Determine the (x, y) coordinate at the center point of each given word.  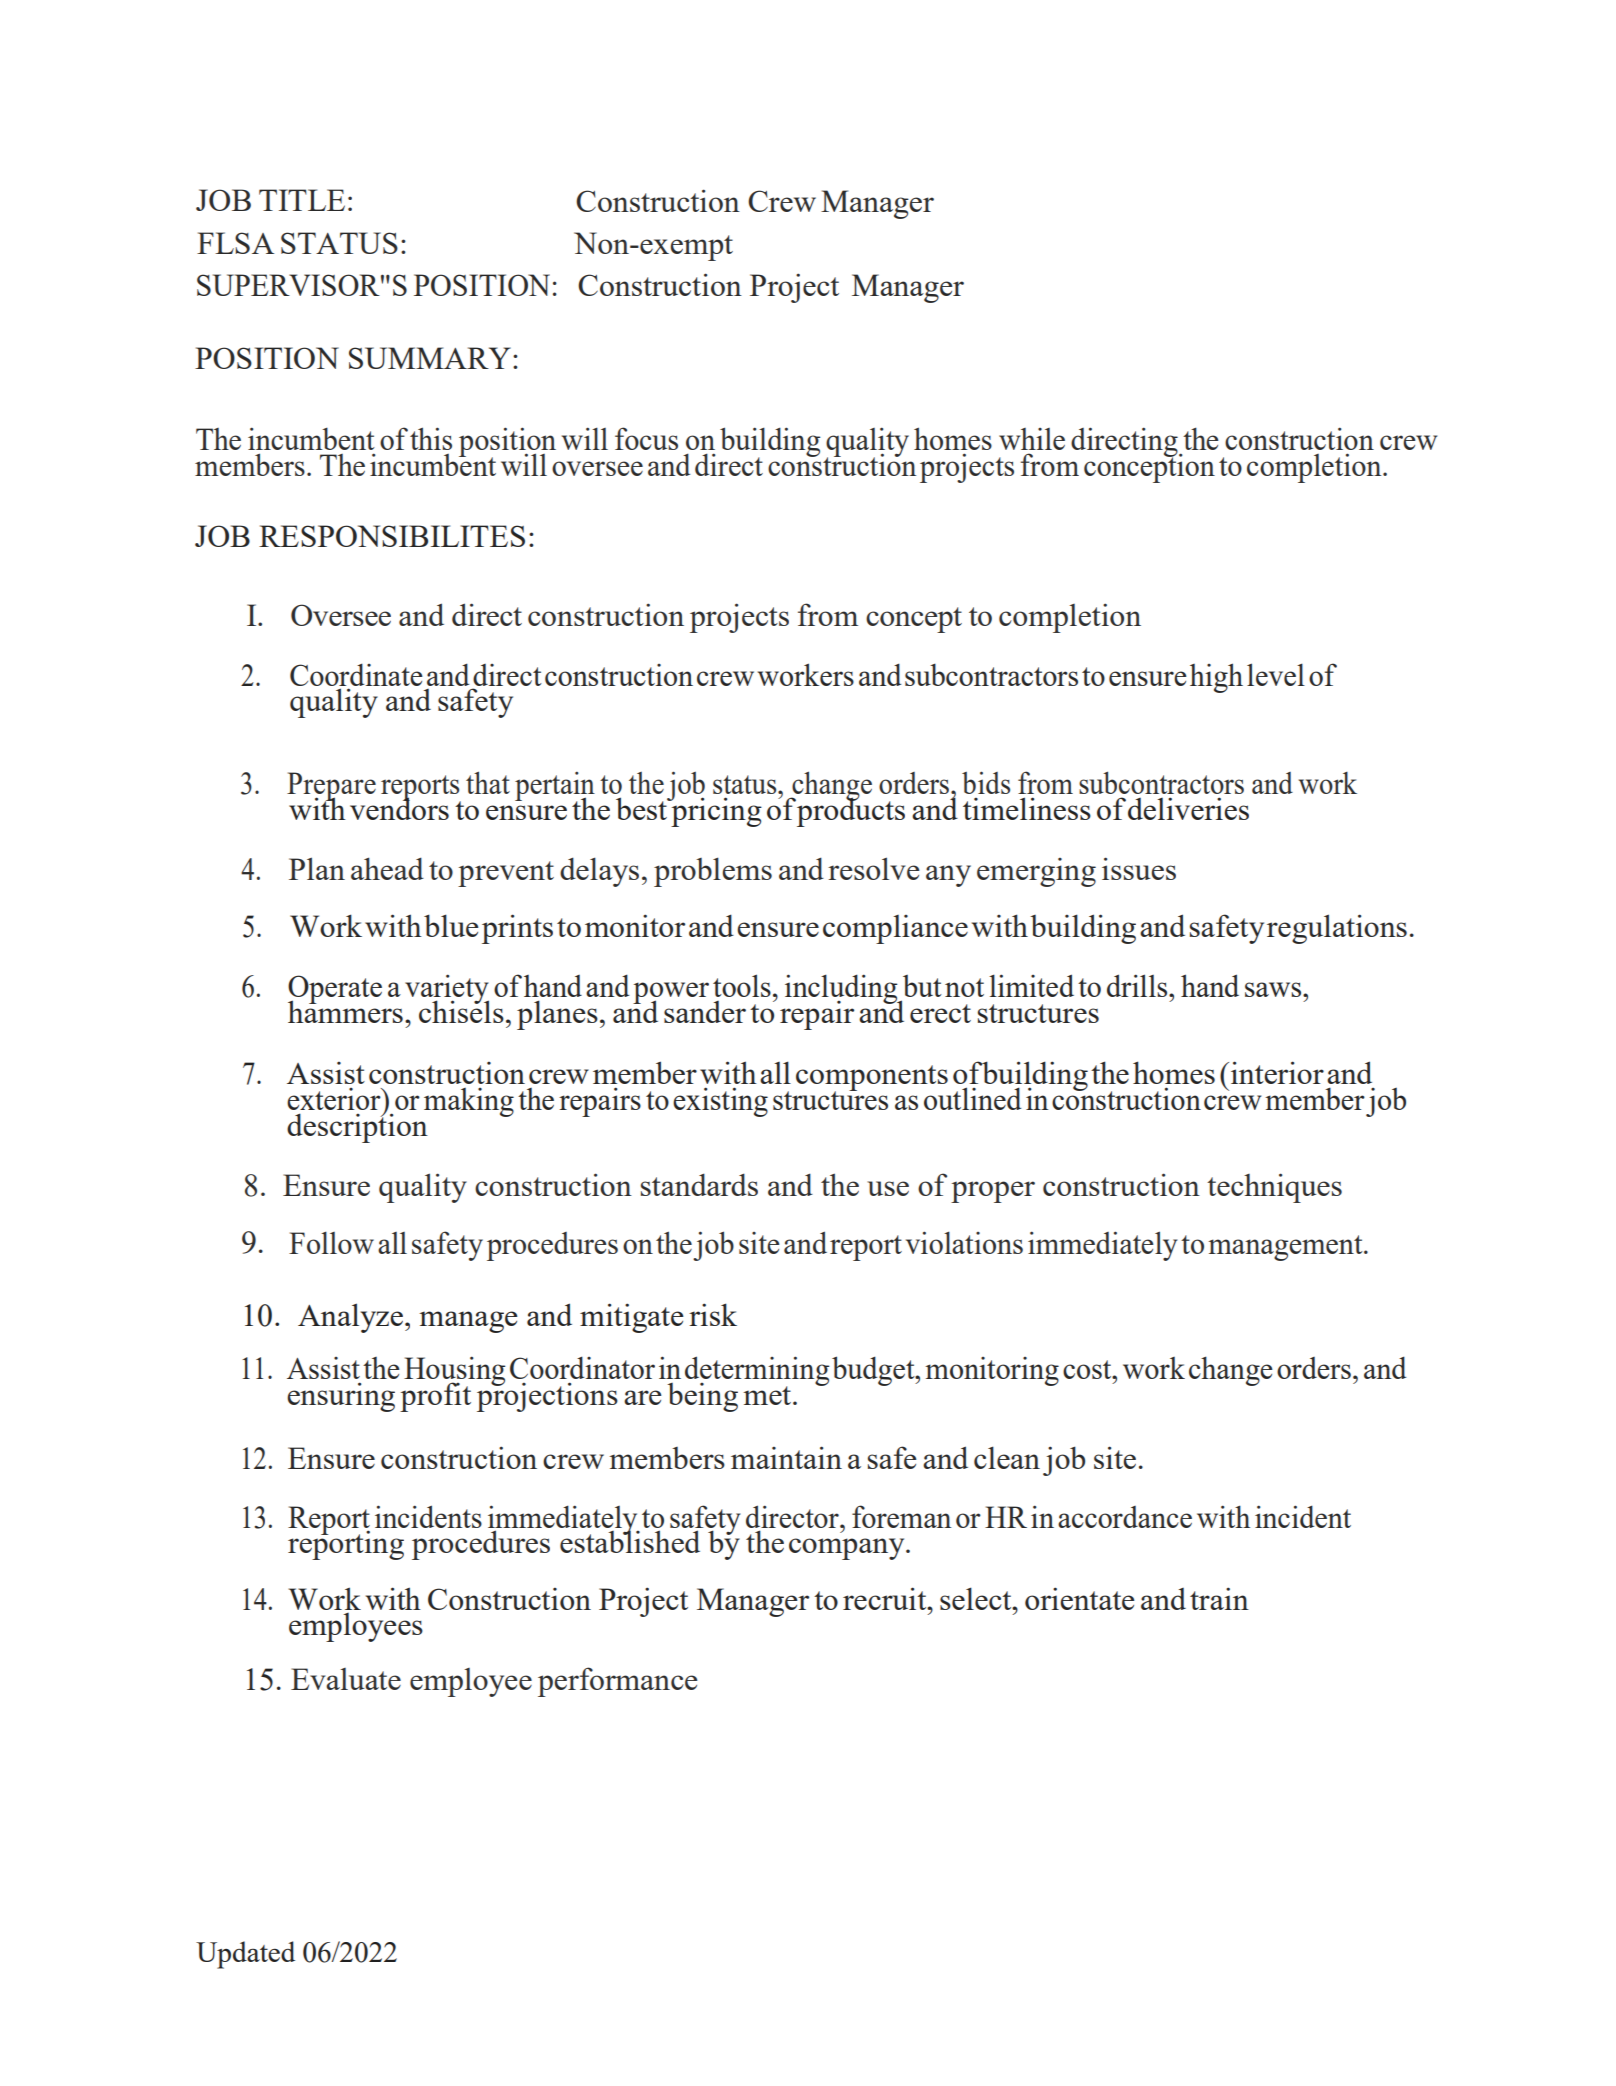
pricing (715, 811)
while (1032, 439)
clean (1007, 1457)
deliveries (1188, 808)
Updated (245, 1955)
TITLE (302, 200)
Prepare (331, 787)
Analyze (350, 1318)
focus (646, 438)
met (768, 1395)
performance (618, 1682)
